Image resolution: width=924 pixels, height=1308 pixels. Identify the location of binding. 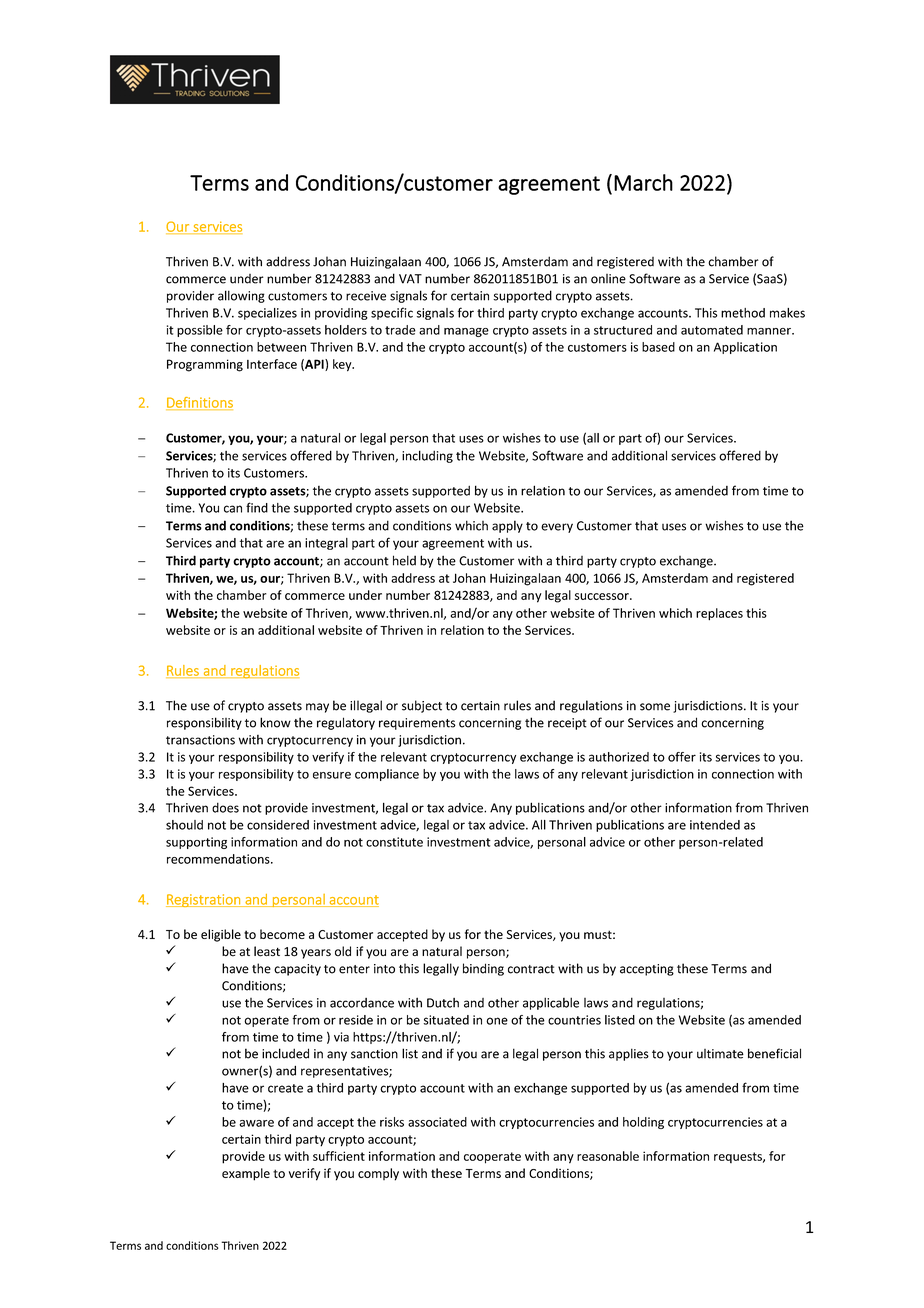
(483, 969).
